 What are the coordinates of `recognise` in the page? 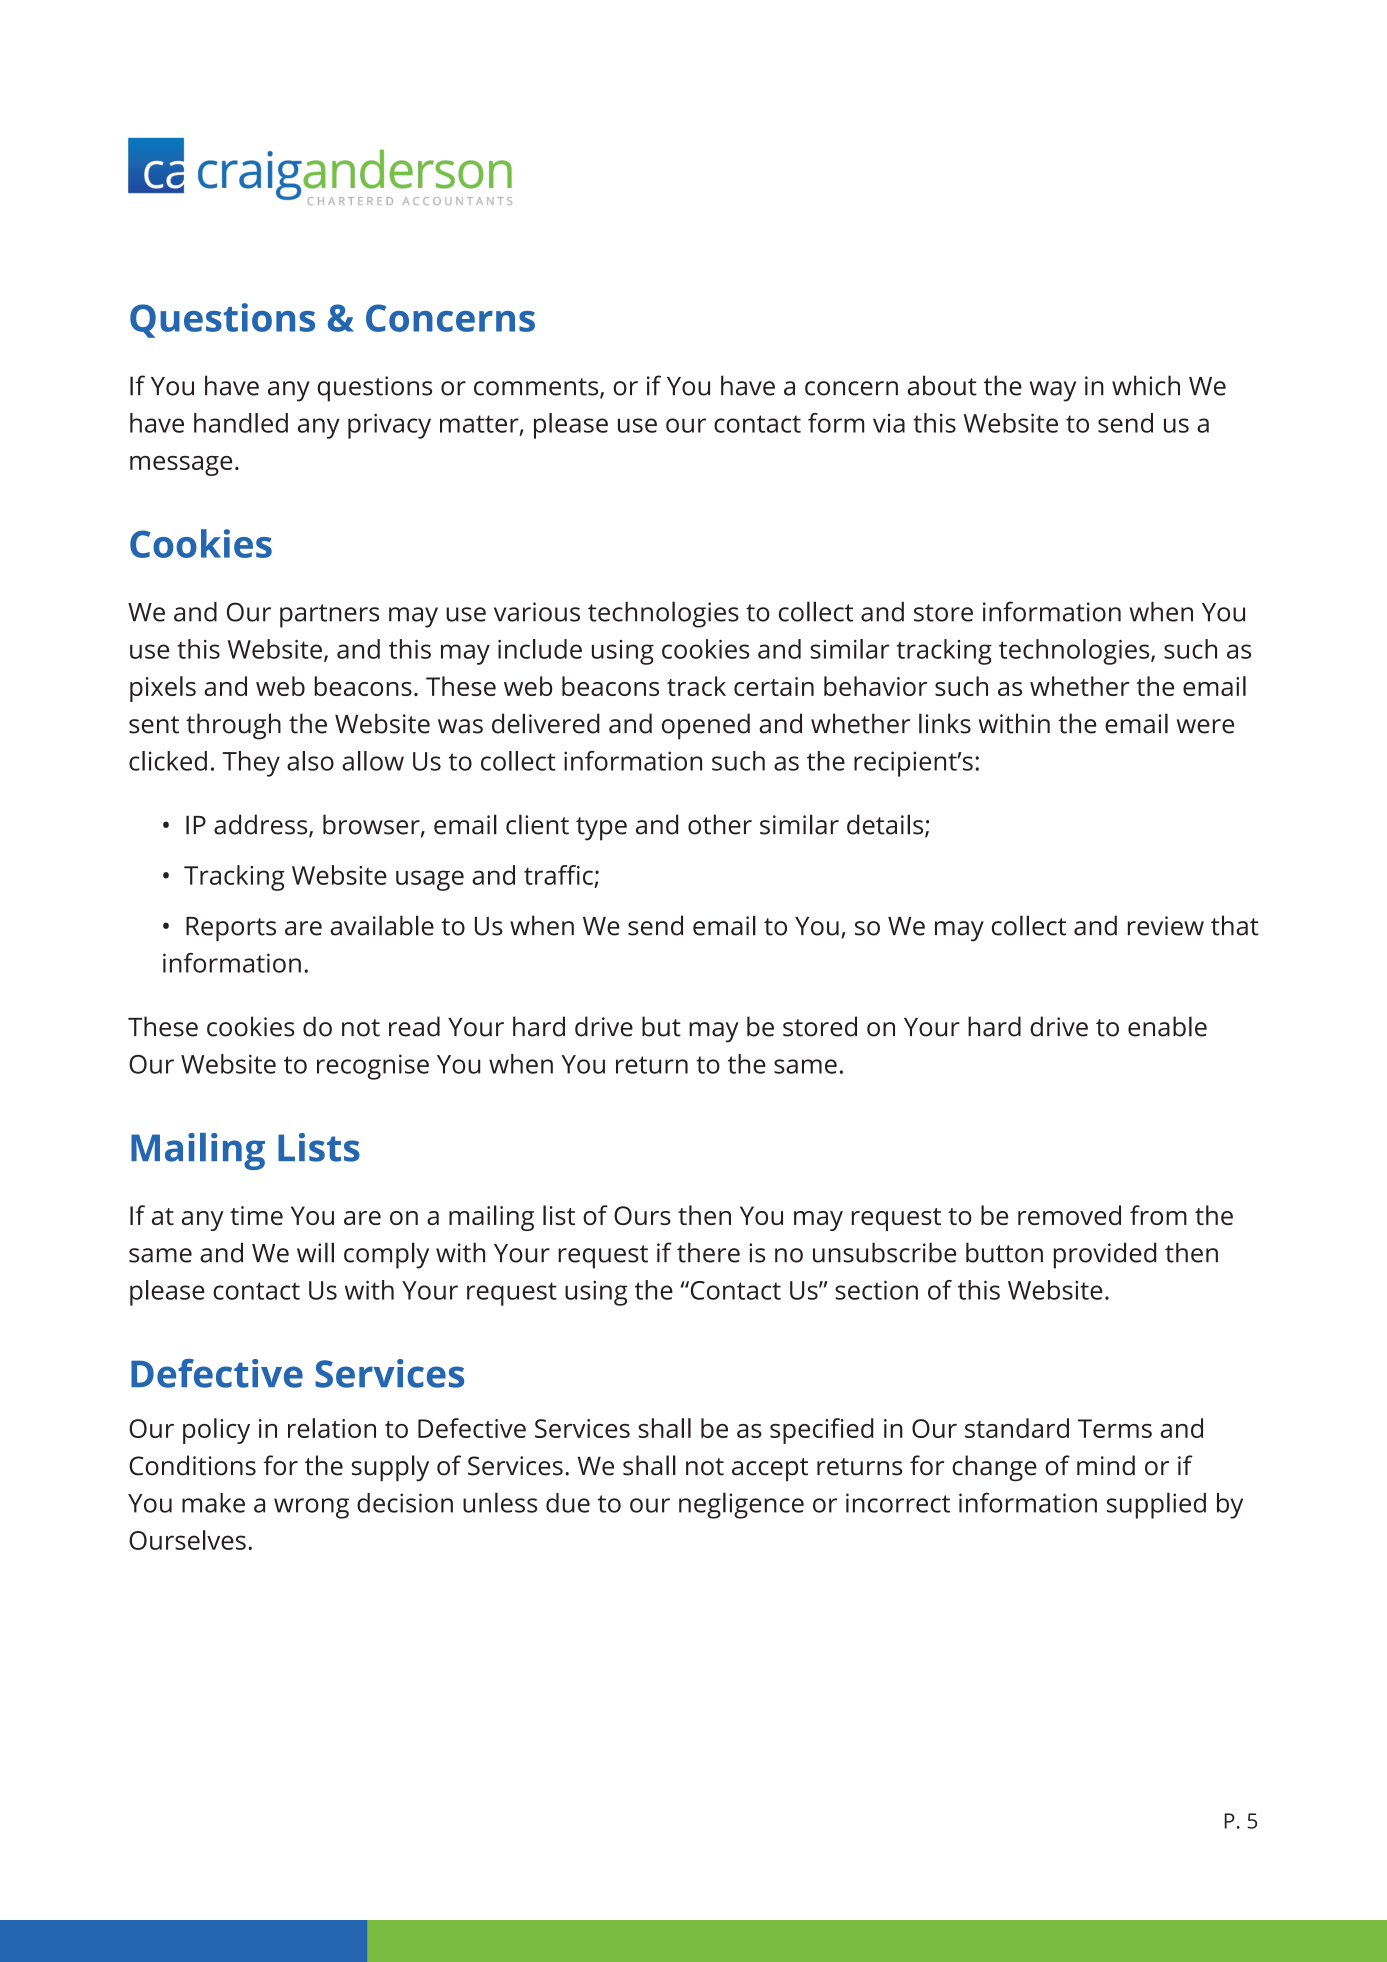 It's located at (373, 1067).
